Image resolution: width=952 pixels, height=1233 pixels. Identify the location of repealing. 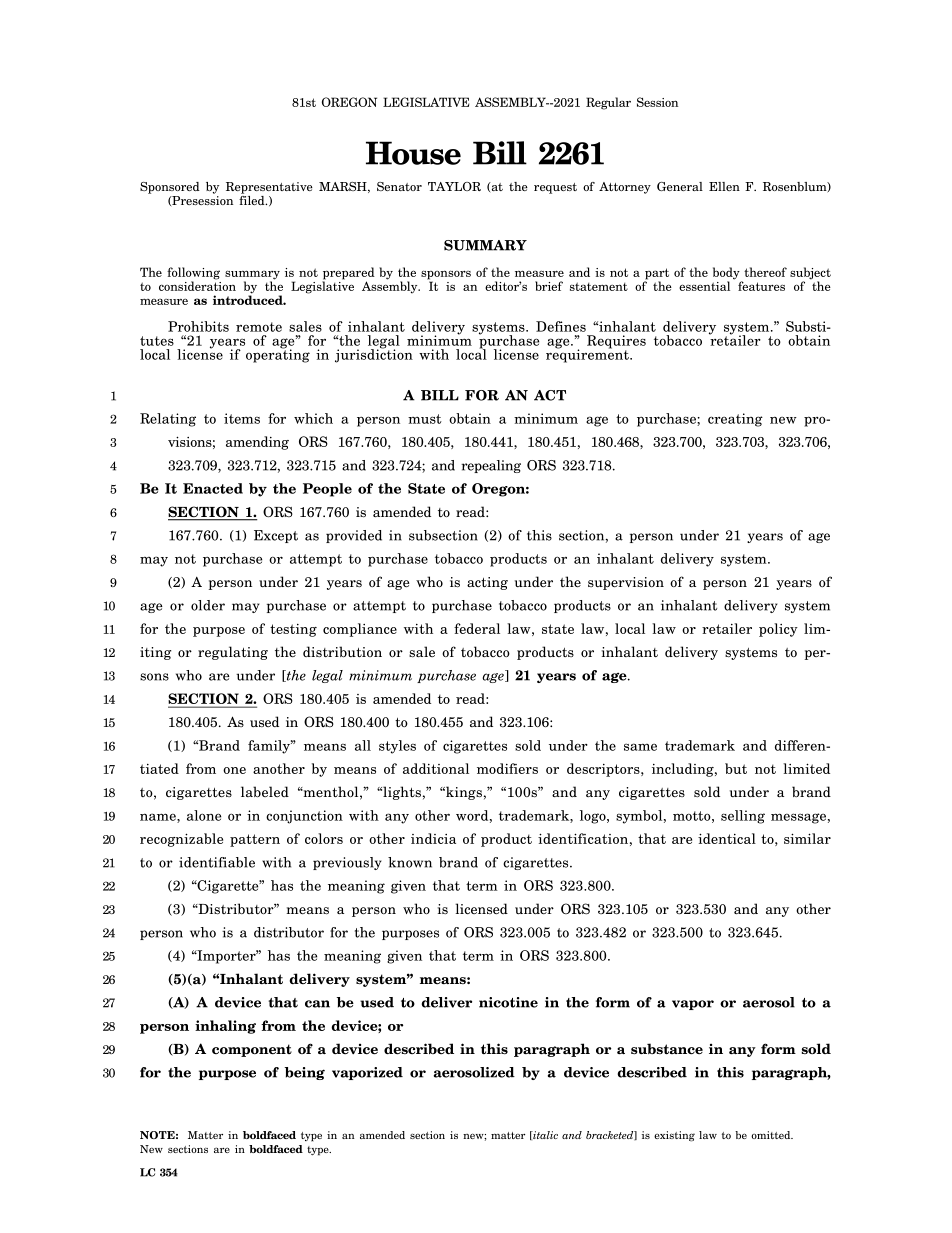
(491, 466).
